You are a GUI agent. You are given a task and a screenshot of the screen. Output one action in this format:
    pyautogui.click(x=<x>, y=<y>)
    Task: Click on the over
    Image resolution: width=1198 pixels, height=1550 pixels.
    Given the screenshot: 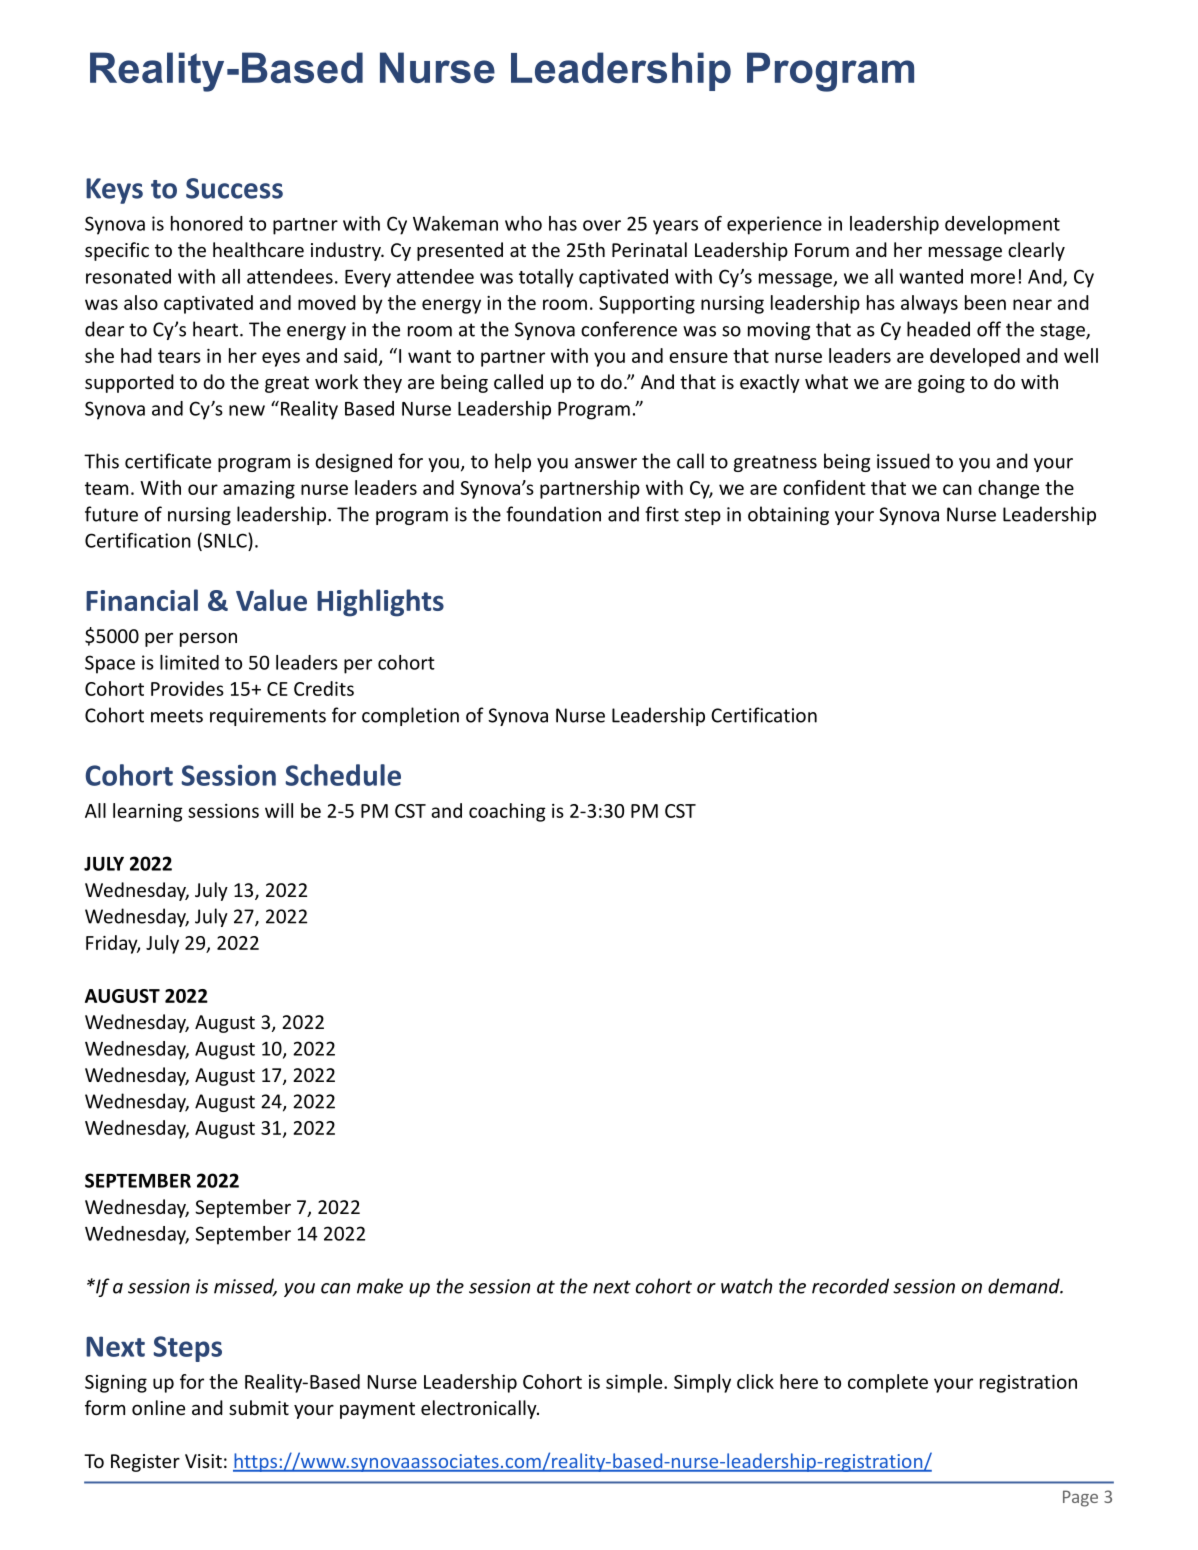 What is the action you would take?
    pyautogui.click(x=602, y=225)
